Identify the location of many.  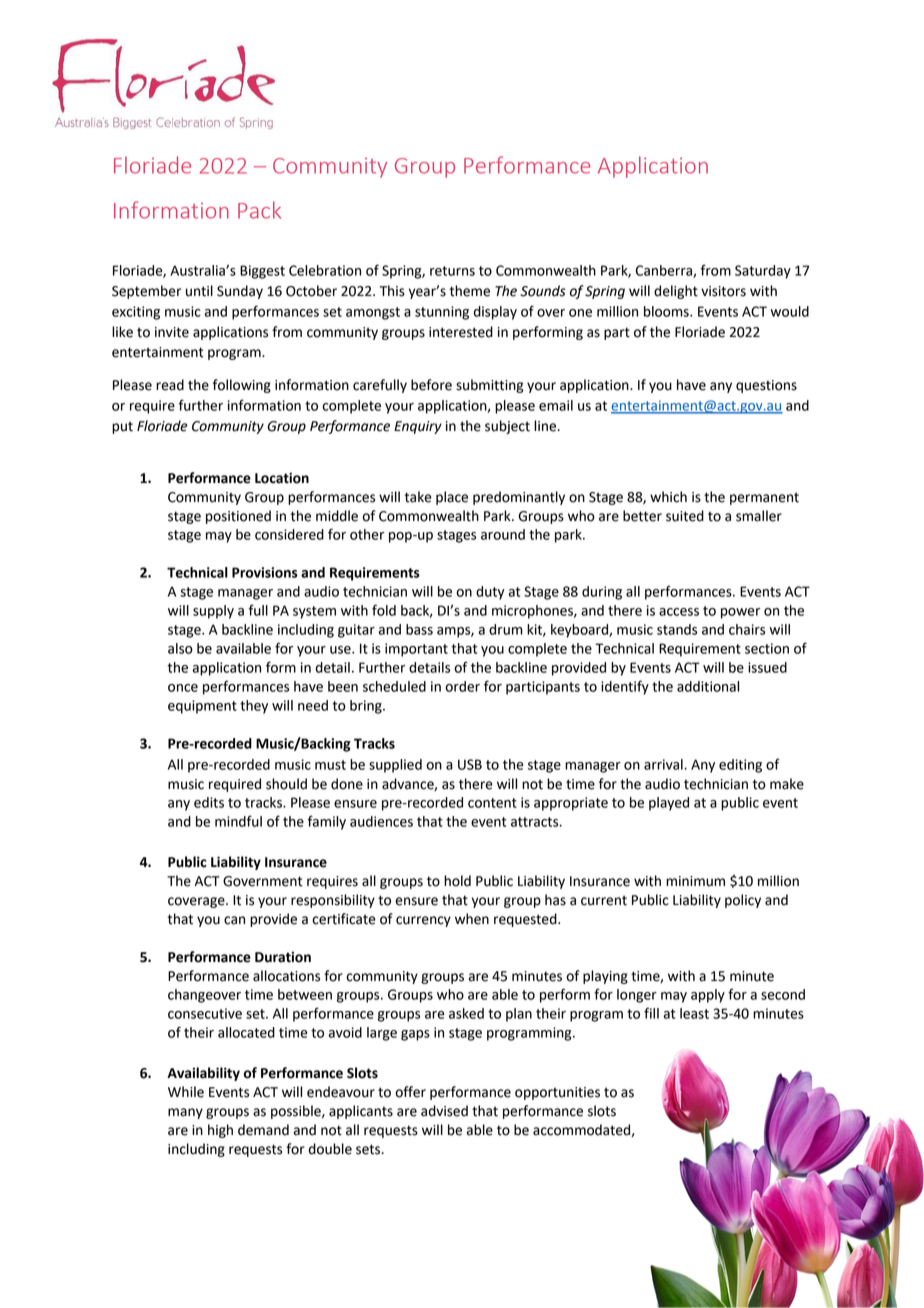
(185, 1113).
